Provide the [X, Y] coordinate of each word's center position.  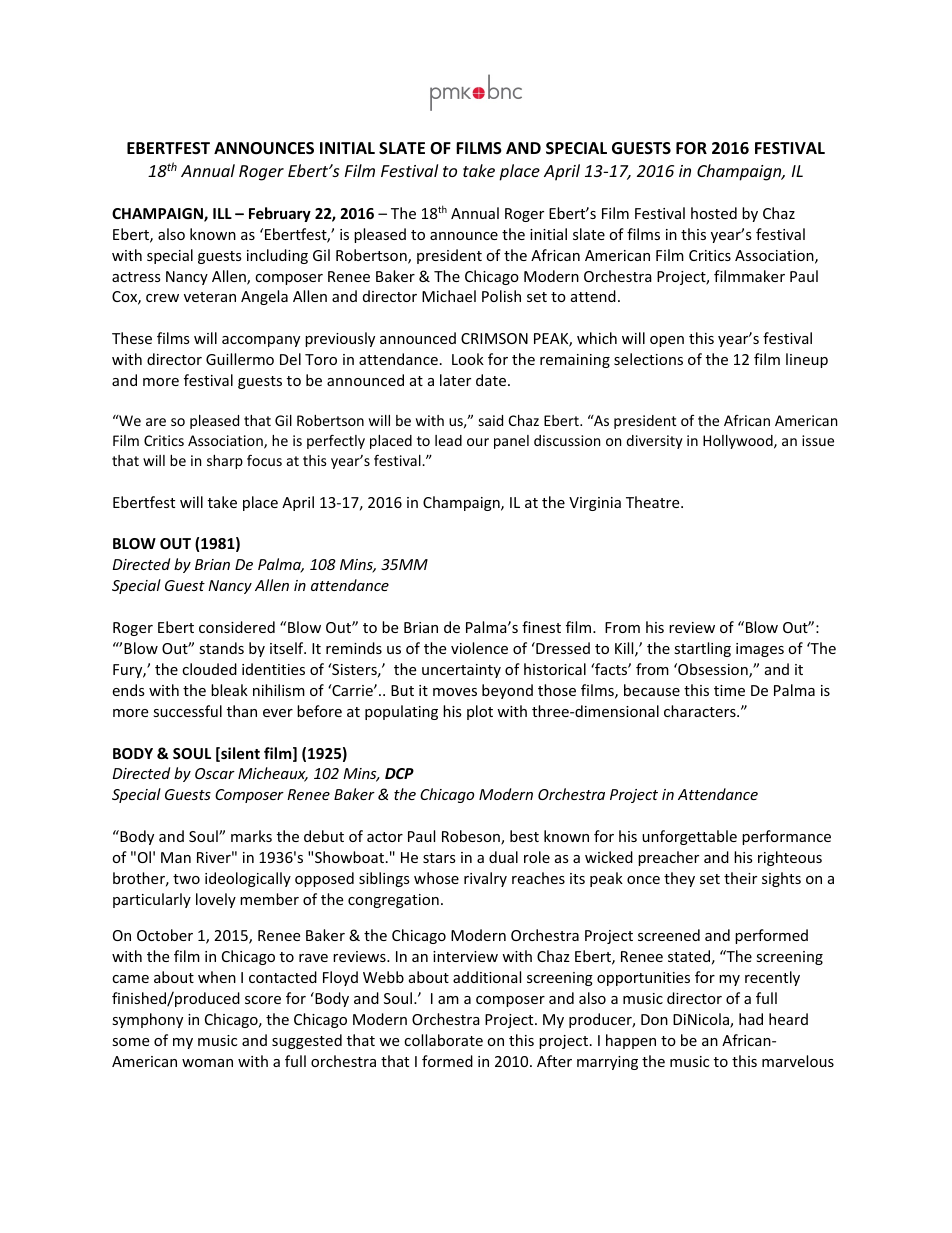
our [478, 442]
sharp [225, 462]
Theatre [654, 502]
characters [701, 711]
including [277, 256]
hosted [714, 213]
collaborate [443, 1040]
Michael [449, 296]
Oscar [215, 773]
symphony [147, 1020]
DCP [399, 773]
